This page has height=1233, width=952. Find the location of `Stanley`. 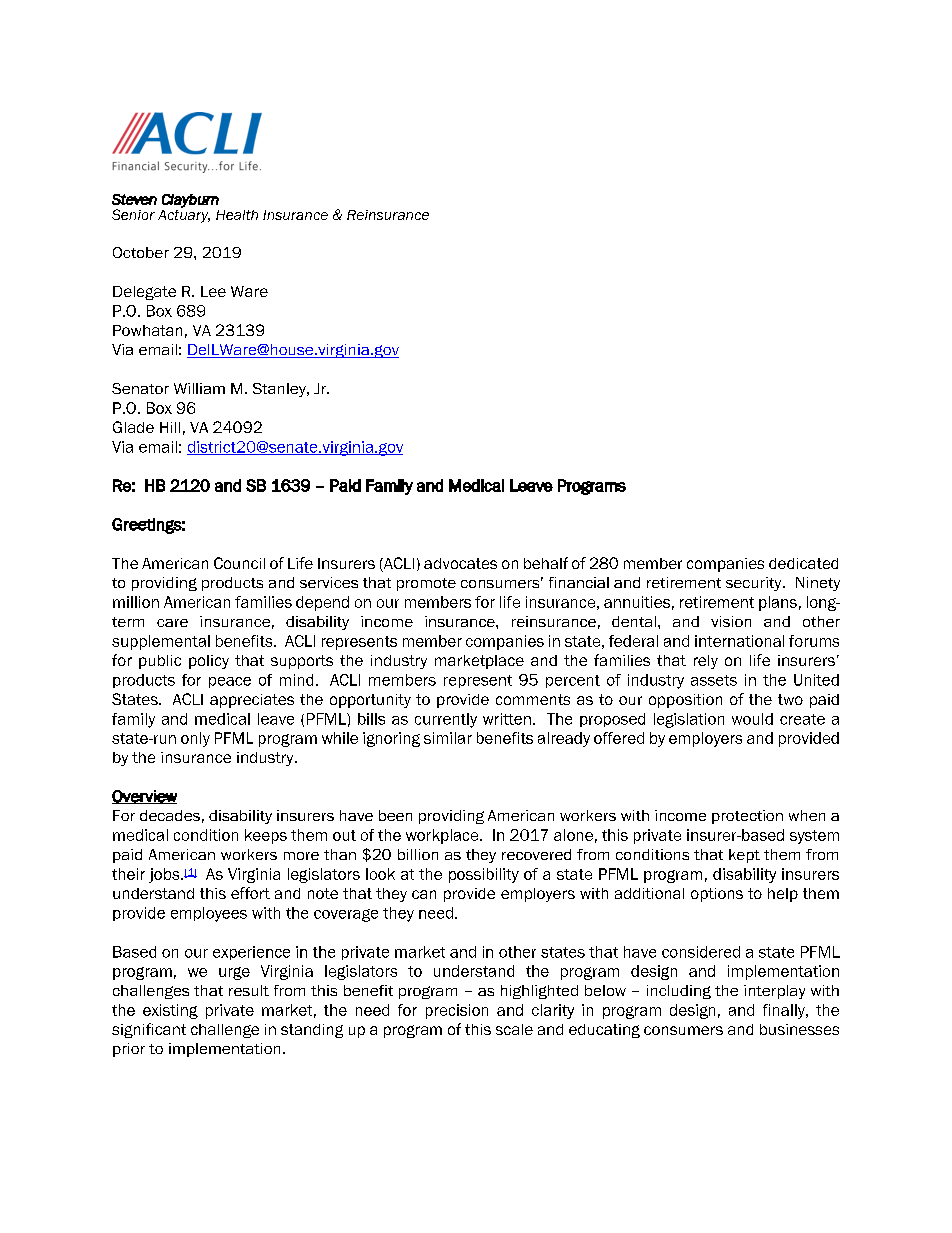

Stanley is located at coordinates (280, 390).
